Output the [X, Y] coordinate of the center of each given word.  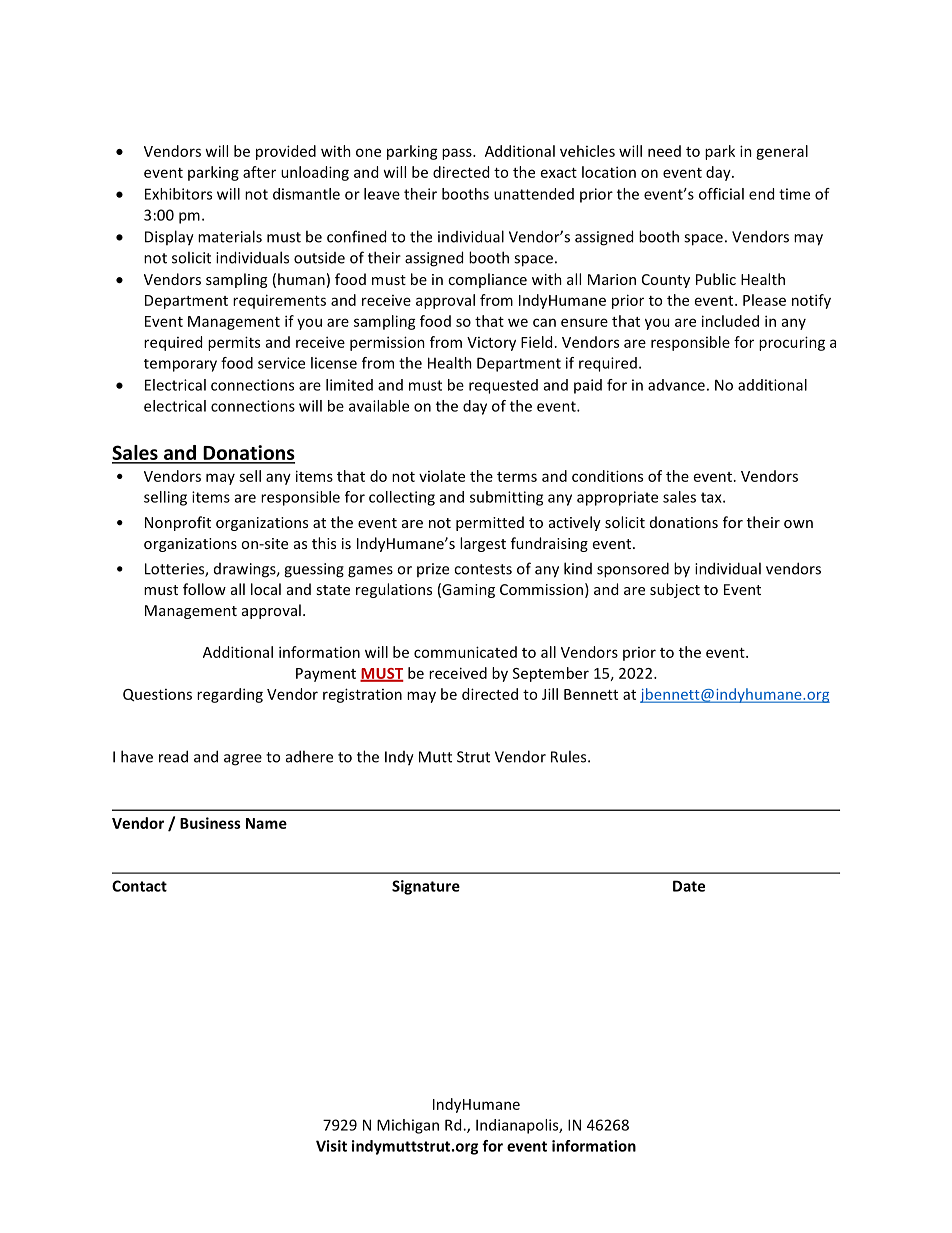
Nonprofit [178, 523]
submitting [506, 498]
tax [712, 497]
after [259, 172]
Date [689, 886]
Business [210, 823]
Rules [570, 756]
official [721, 194]
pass [458, 154]
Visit [331, 1146]
